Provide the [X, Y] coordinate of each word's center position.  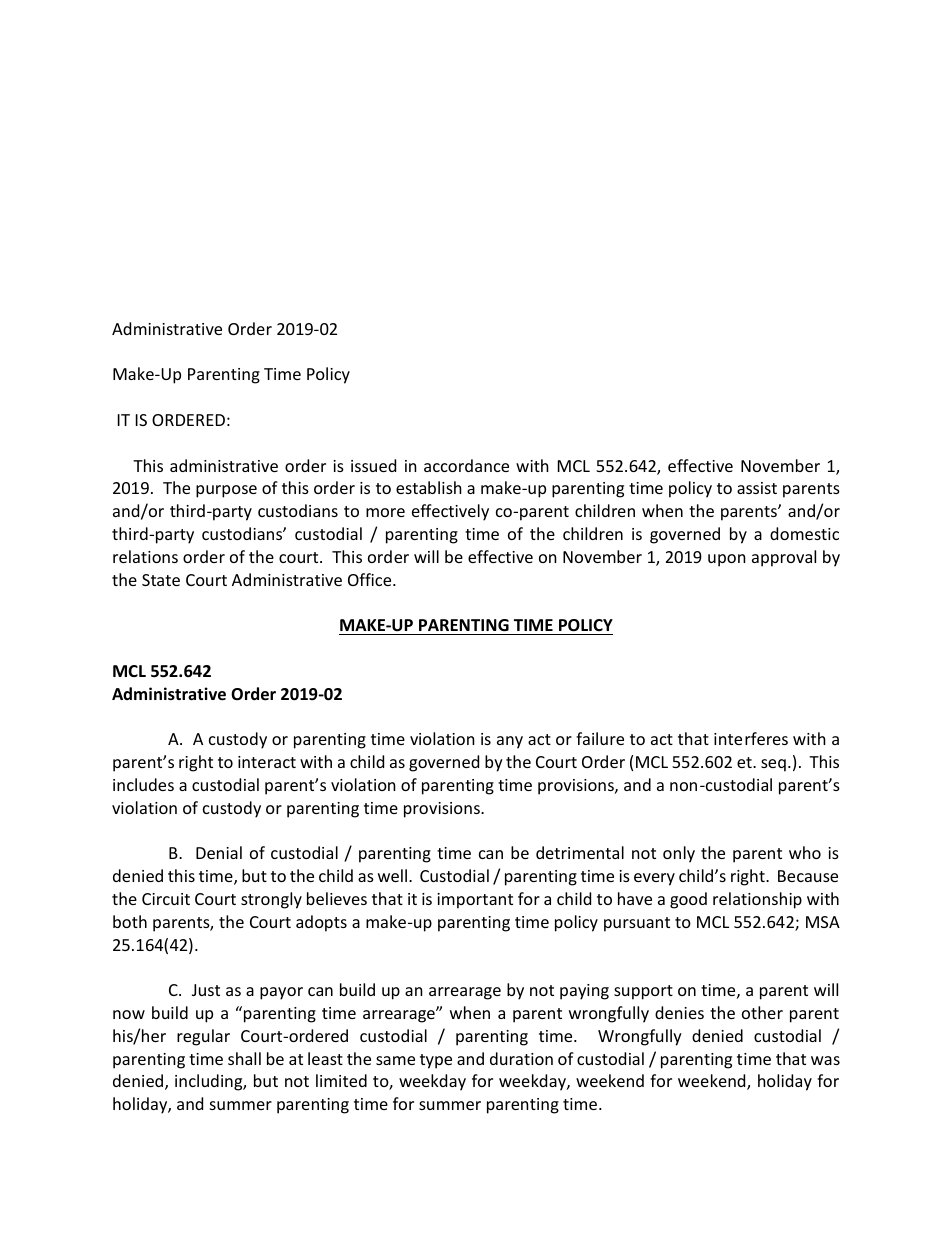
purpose [226, 491]
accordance [466, 465]
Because [808, 876]
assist [757, 488]
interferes [751, 738]
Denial [219, 852]
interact [267, 762]
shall [244, 1058]
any [510, 742]
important [475, 901]
